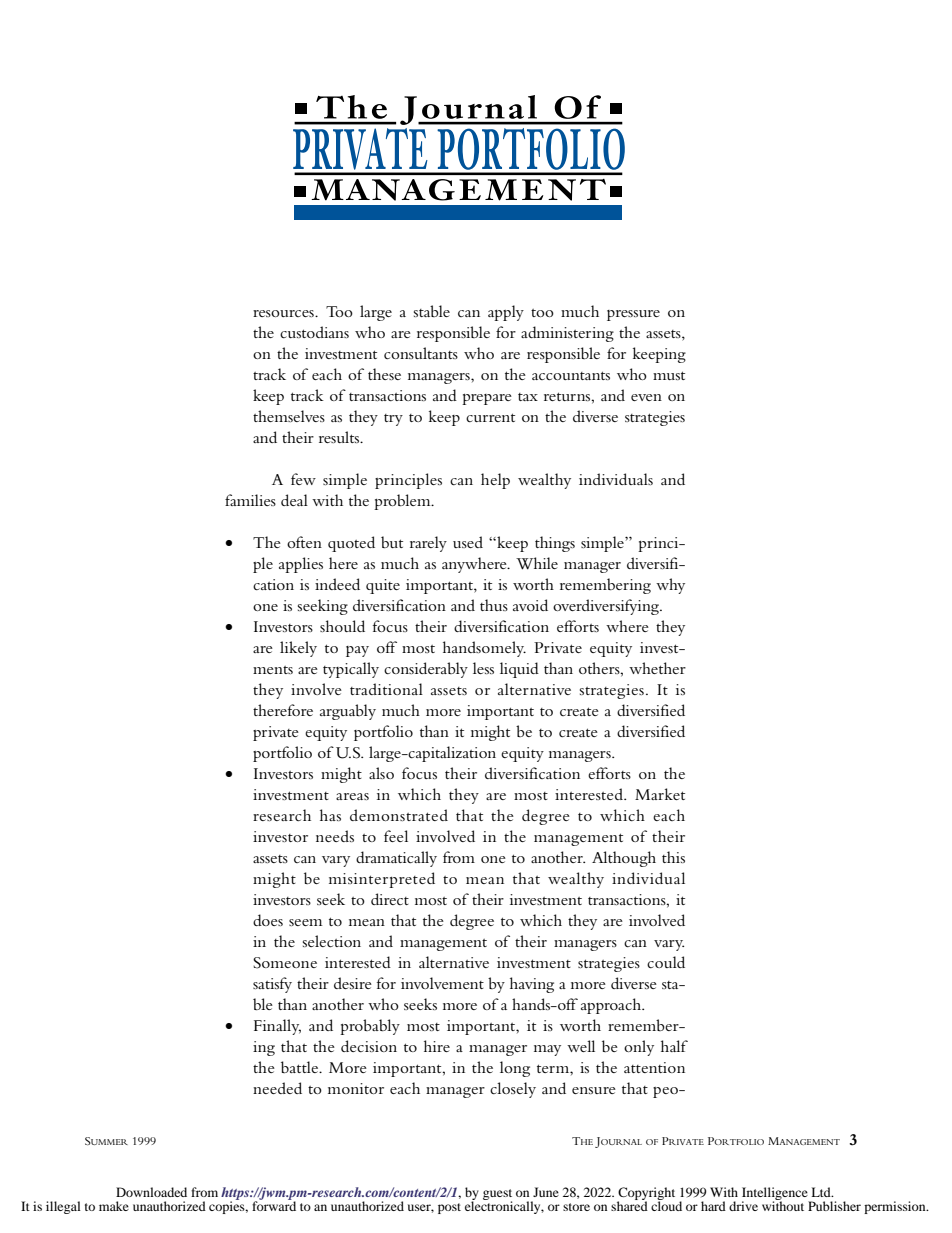 The height and width of the screenshot is (1233, 952). What do you see at coordinates (669, 375) in the screenshot?
I see `must` at bounding box center [669, 375].
